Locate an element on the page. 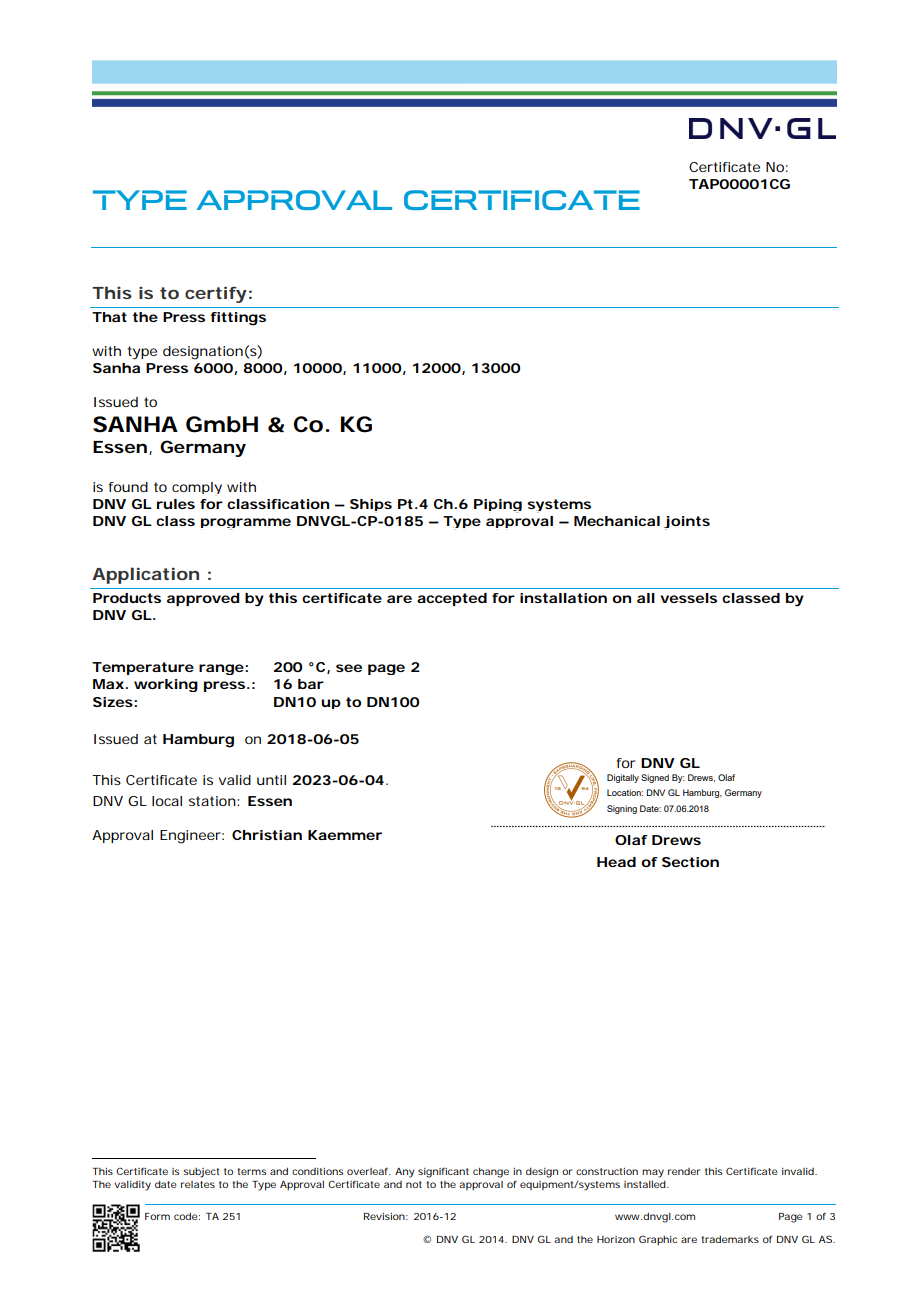 The height and width of the document is (1308, 924). Mechanical is located at coordinates (617, 521).
